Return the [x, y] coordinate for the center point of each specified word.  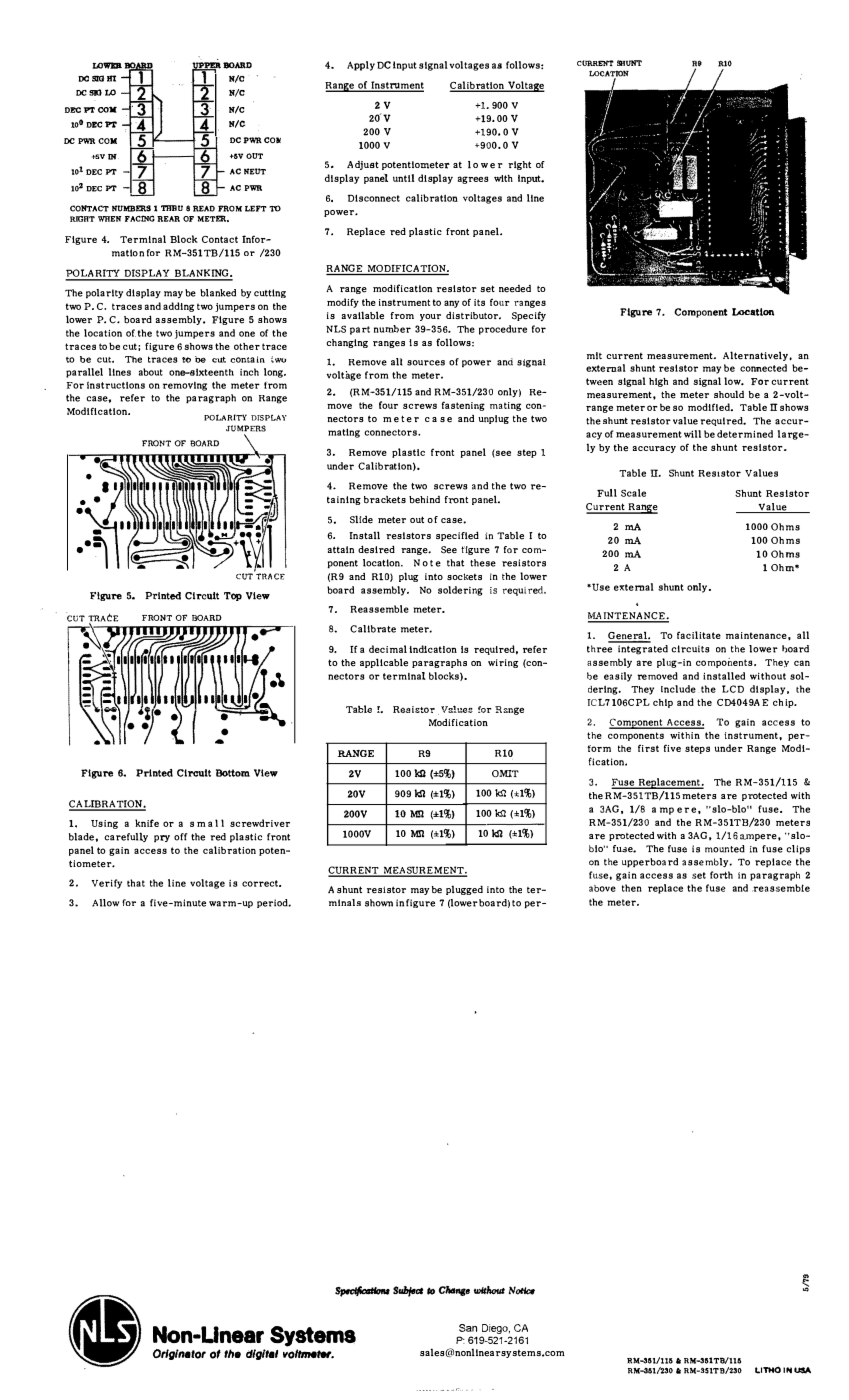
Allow [105, 903]
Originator [179, 1354]
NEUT [255, 171]
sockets [464, 577]
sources [426, 363]
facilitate [699, 635]
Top [233, 596]
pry [162, 839]
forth [721, 875]
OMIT [505, 773]
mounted [725, 849]
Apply [361, 66]
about [150, 372]
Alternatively [756, 356]
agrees [473, 180]
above [602, 888]
